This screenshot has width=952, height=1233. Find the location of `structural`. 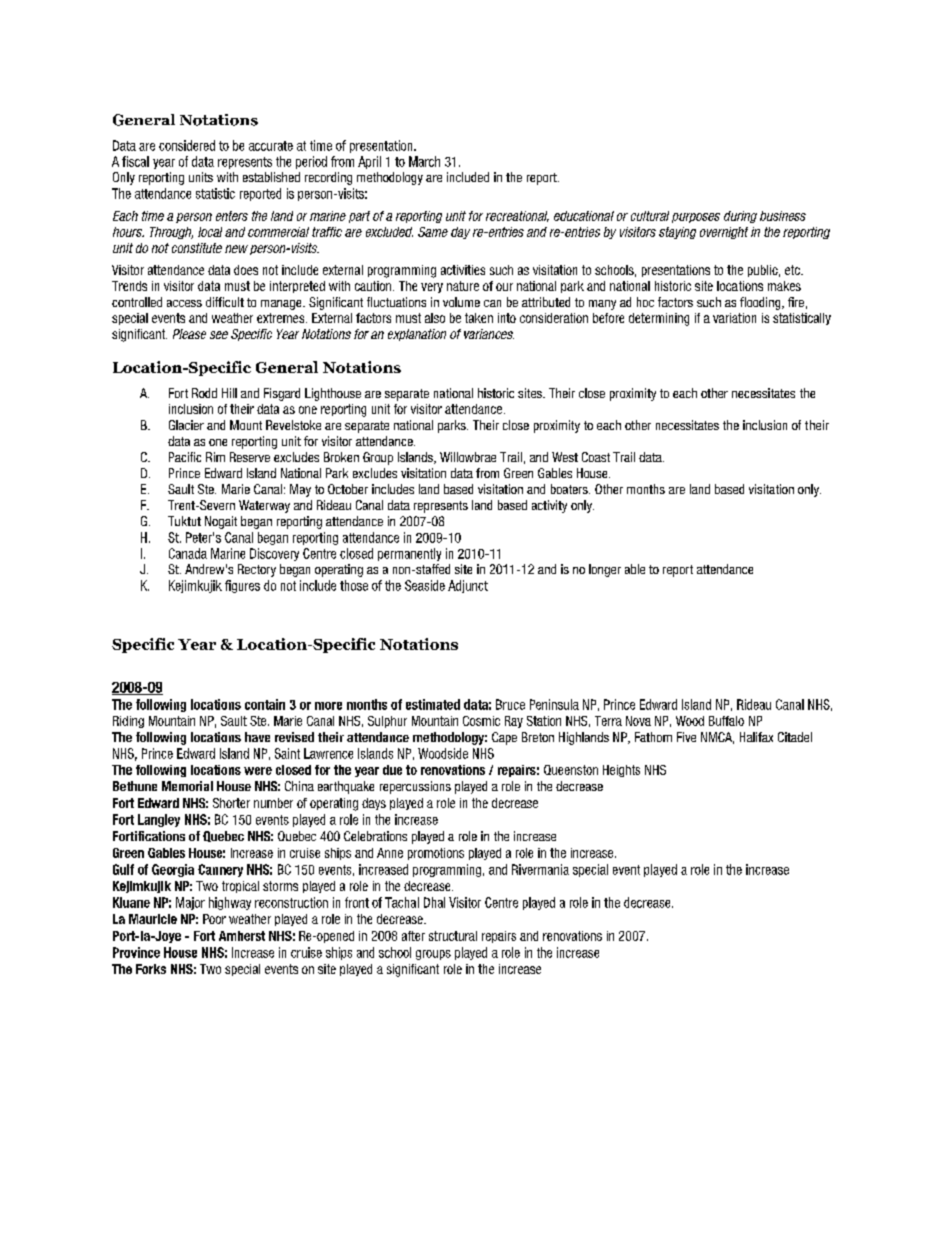

structural is located at coordinates (453, 936).
